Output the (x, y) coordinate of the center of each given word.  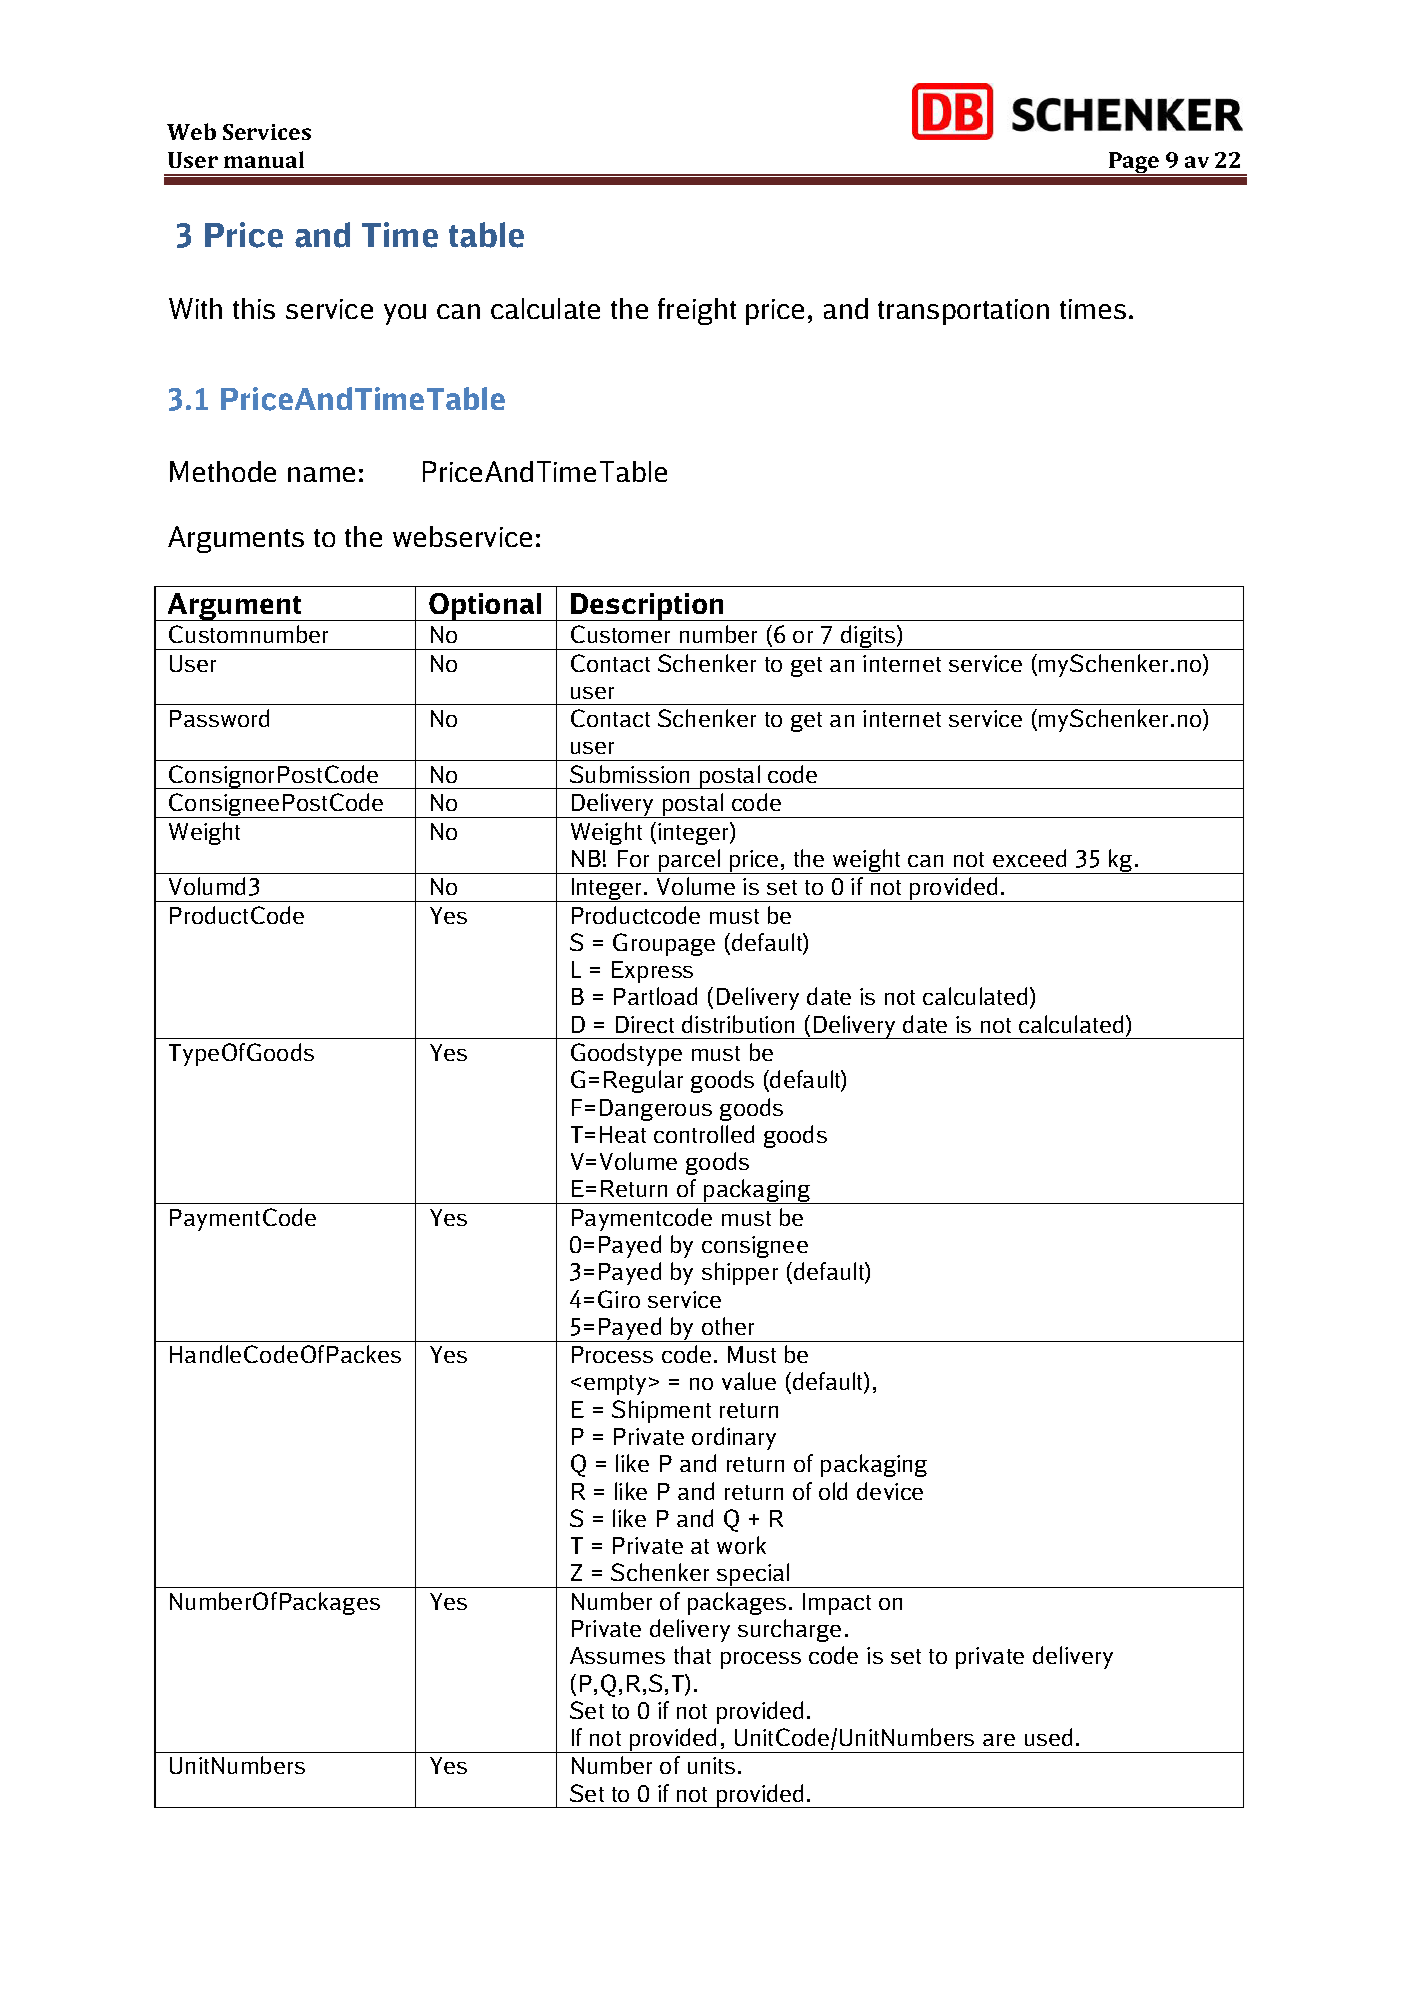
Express (652, 972)
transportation (963, 312)
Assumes (617, 1655)
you (405, 314)
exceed (1029, 858)
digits (868, 637)
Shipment (661, 1411)
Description (647, 607)
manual (264, 159)
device (890, 1491)
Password (219, 718)
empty (615, 1385)
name (321, 474)
